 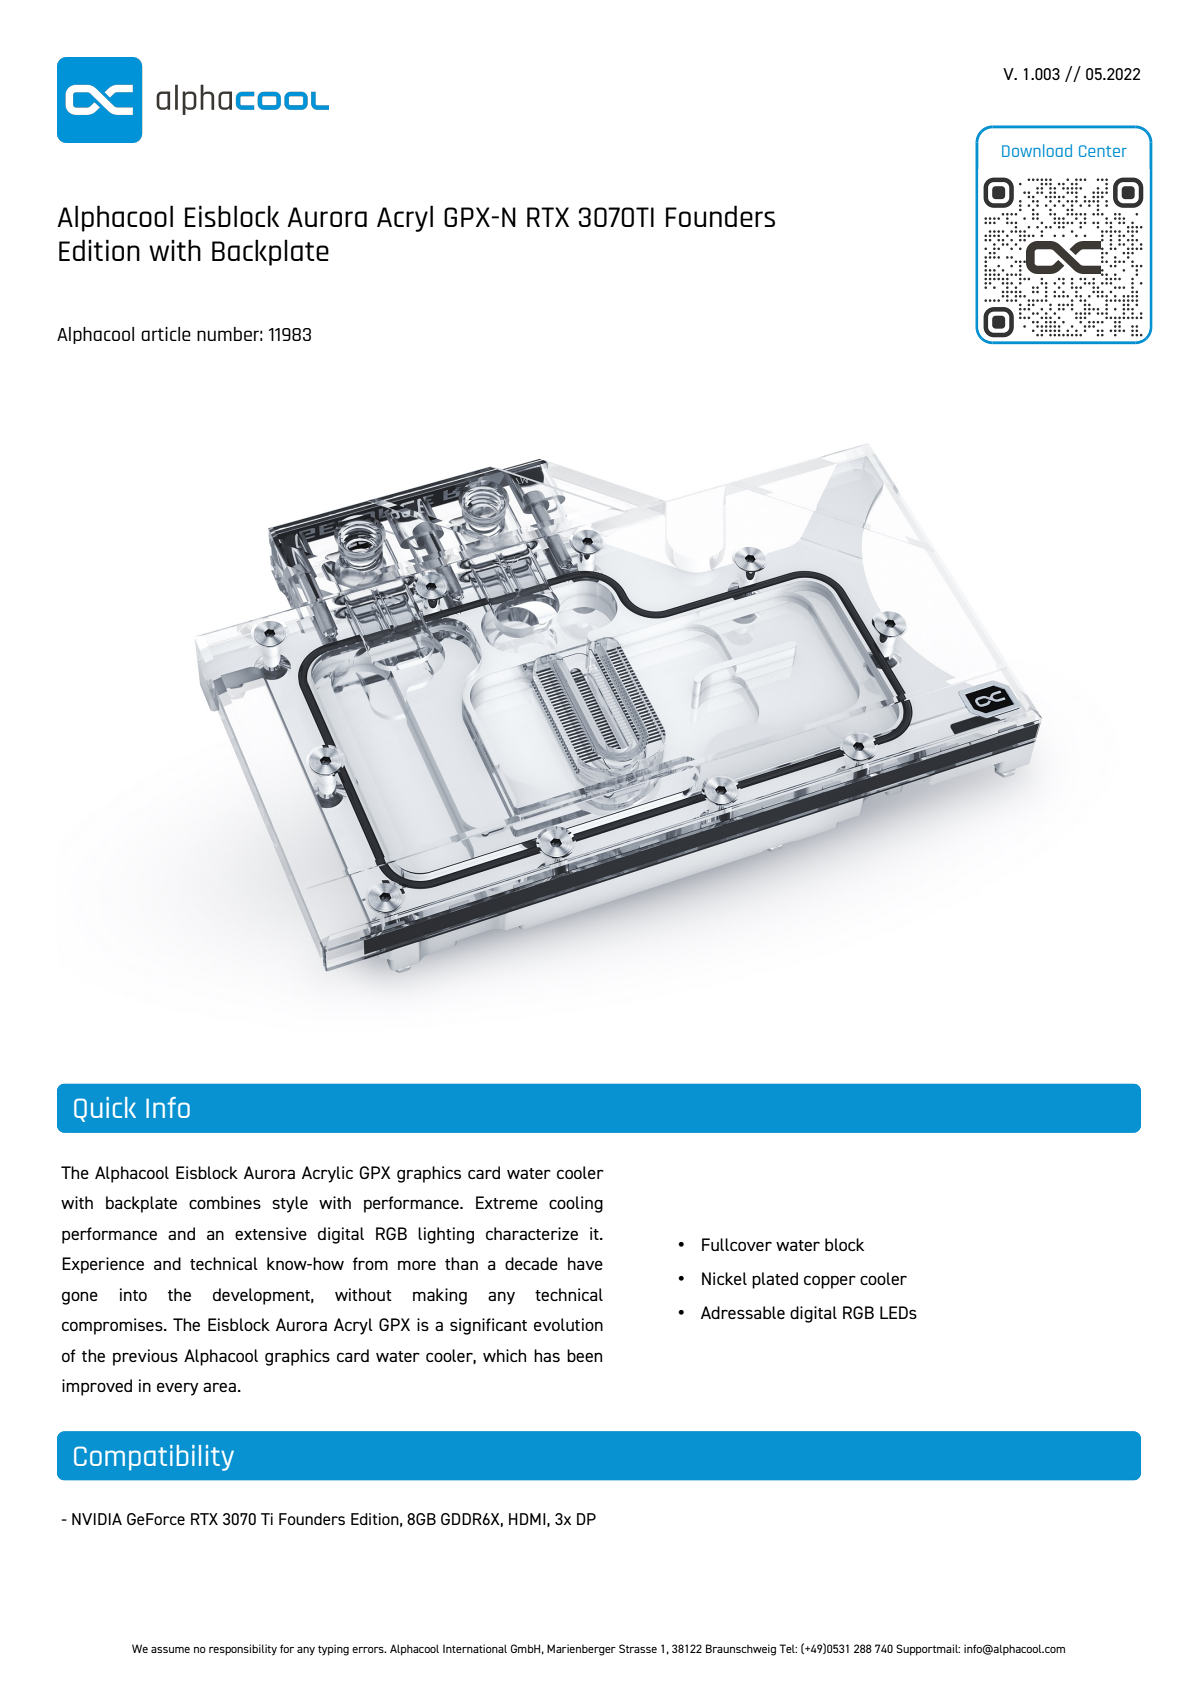 What do you see at coordinates (584, 1355) in the screenshot?
I see `been` at bounding box center [584, 1355].
